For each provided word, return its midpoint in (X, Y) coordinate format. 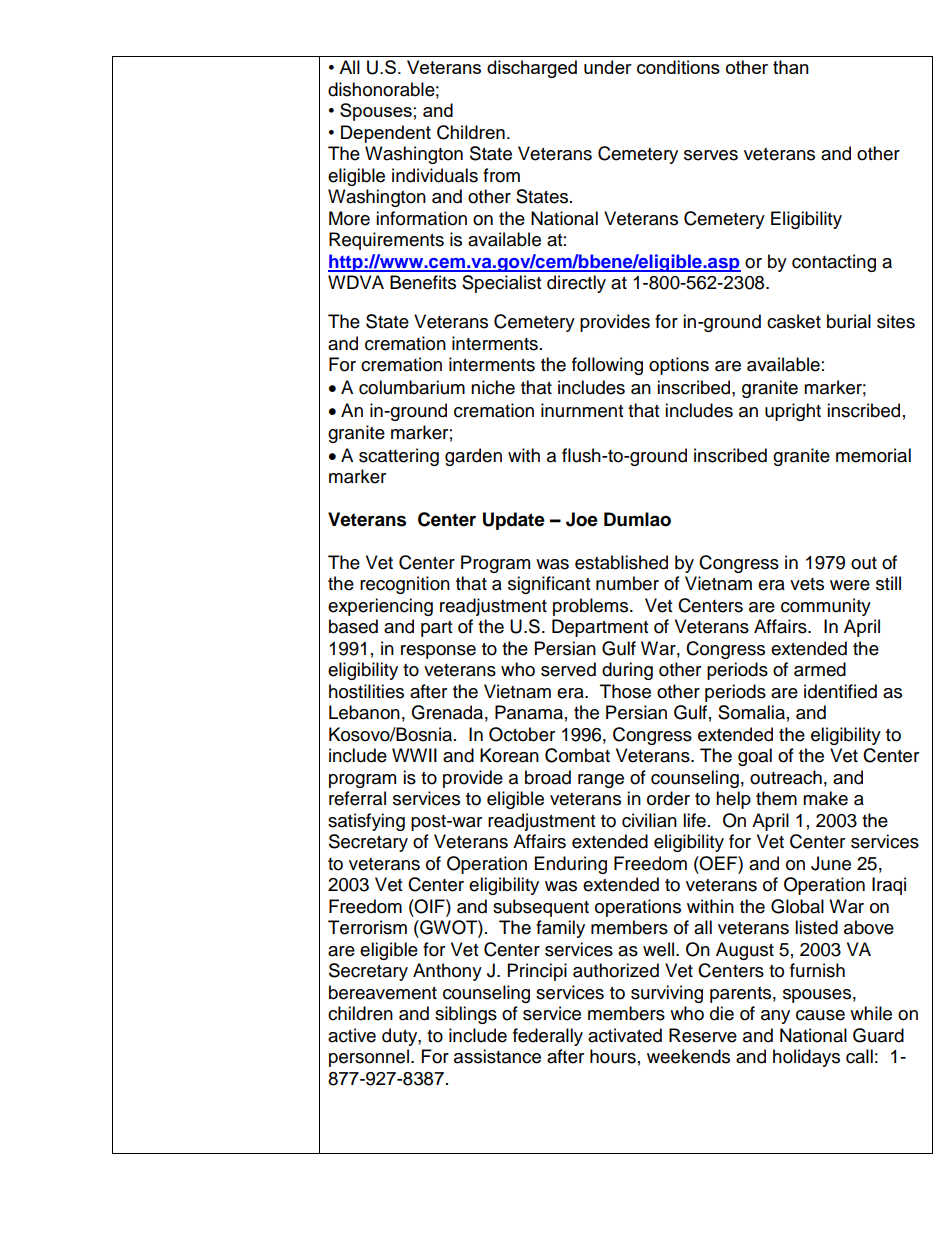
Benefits (423, 282)
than (791, 67)
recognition (405, 585)
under (608, 67)
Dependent (386, 134)
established (621, 562)
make (825, 798)
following (607, 366)
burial (849, 321)
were (850, 585)
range (601, 781)
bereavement (383, 992)
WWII (414, 755)
